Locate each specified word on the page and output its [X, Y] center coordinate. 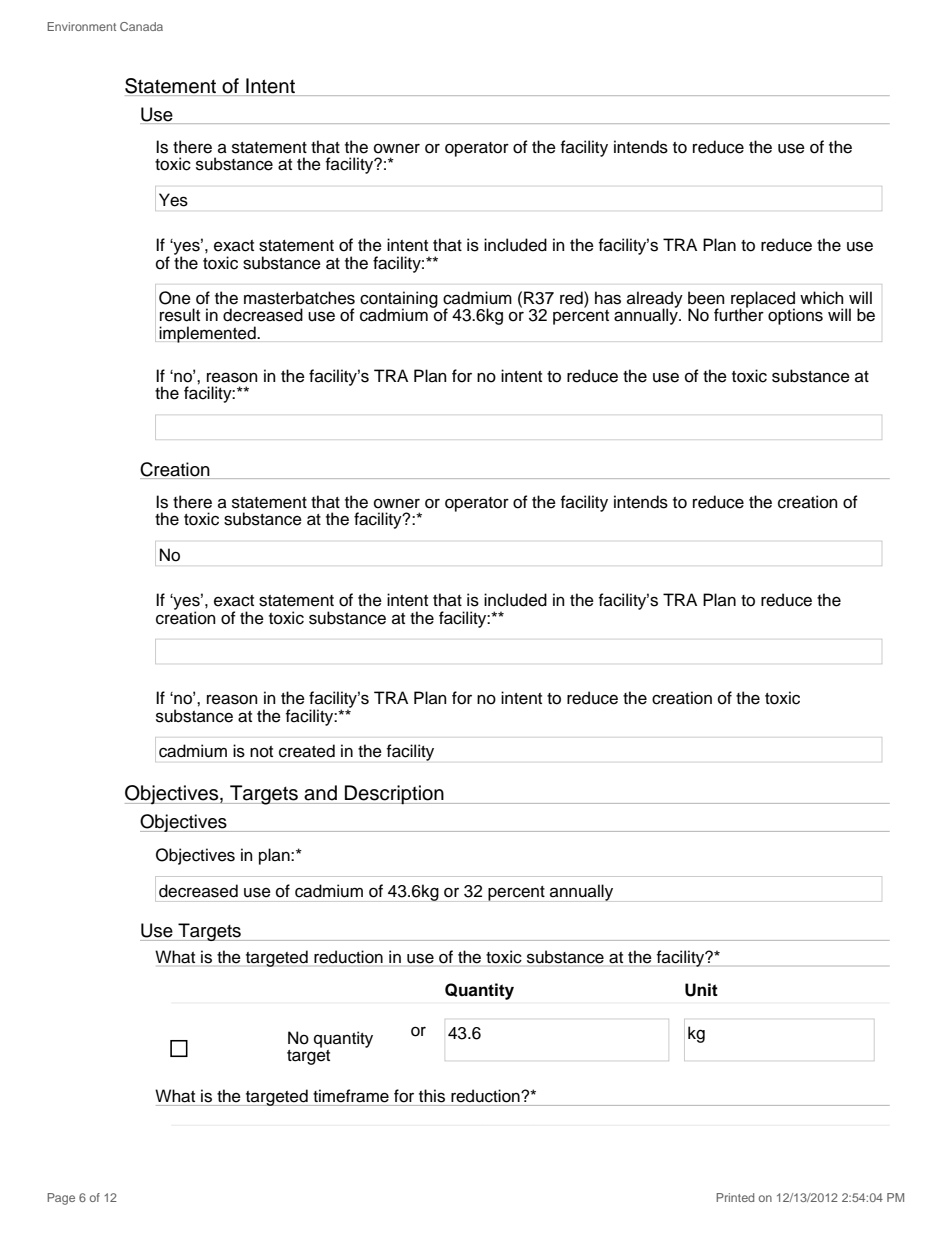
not [261, 752]
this [432, 1096]
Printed [735, 1197]
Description [394, 795]
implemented [208, 334]
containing [399, 301]
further [739, 314]
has [608, 298]
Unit [701, 990]
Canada [141, 26]
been [706, 298]
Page [61, 1199]
